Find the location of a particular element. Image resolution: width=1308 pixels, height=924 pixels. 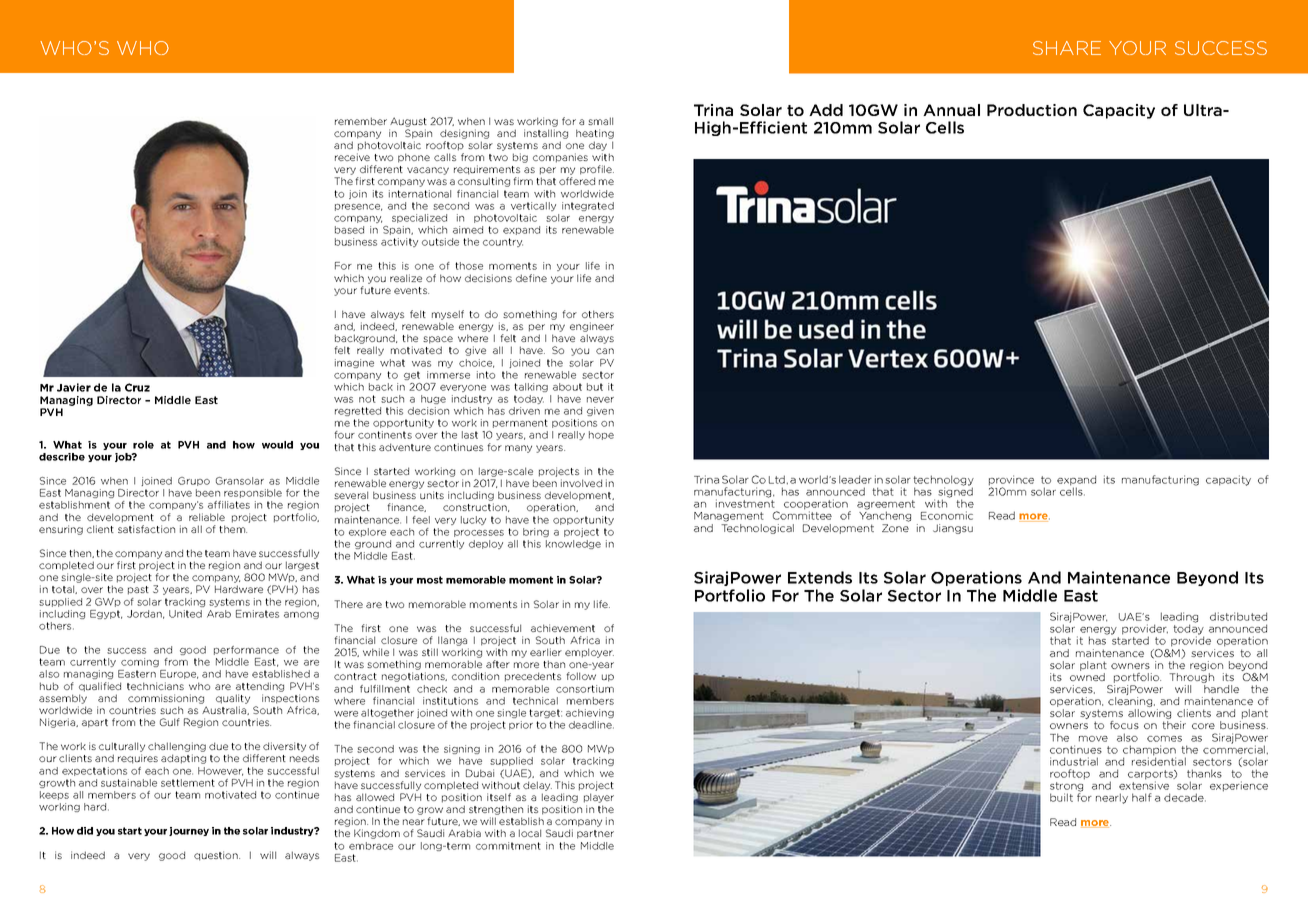

Cruz is located at coordinates (137, 387).
